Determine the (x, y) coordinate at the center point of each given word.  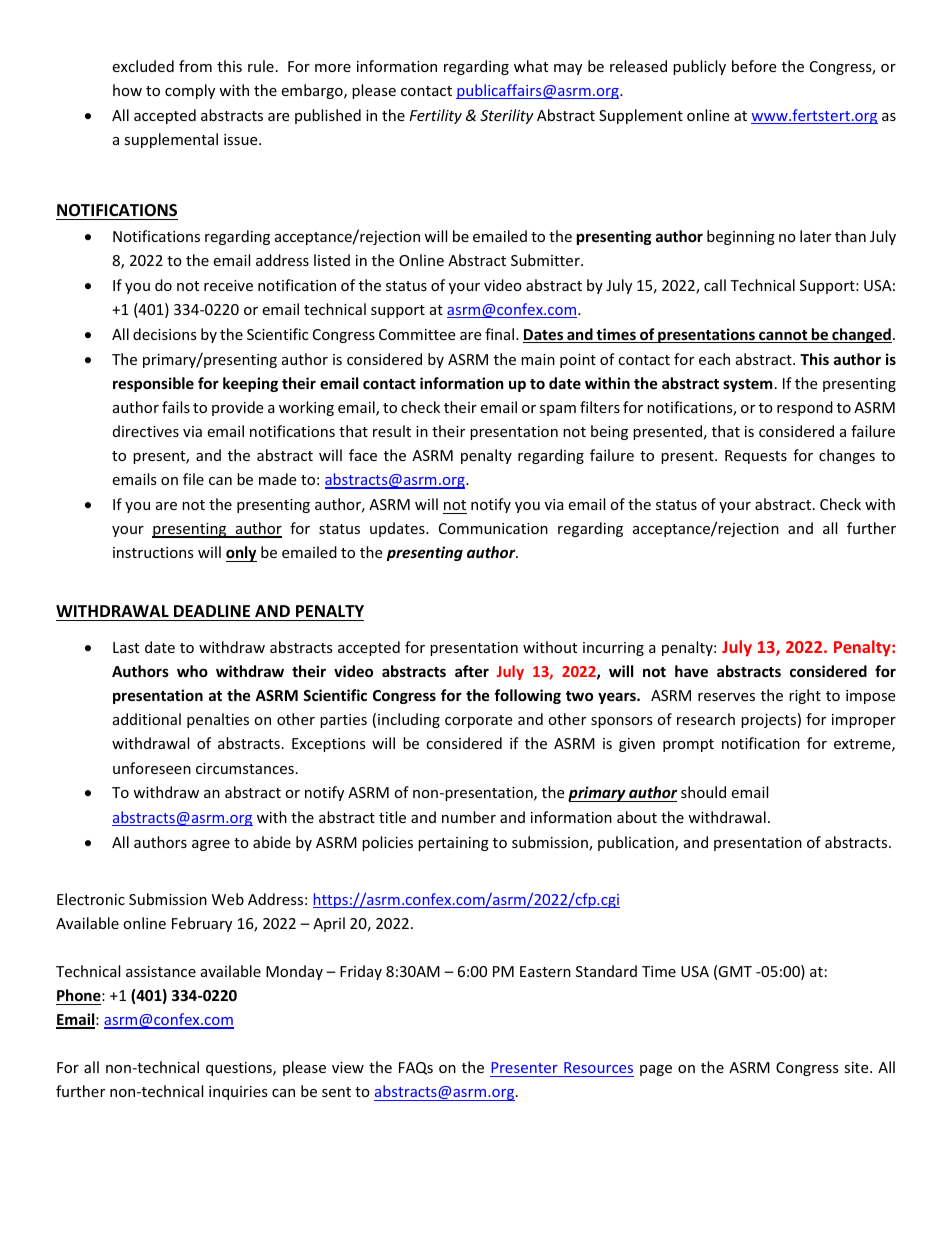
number (469, 817)
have (691, 671)
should (703, 792)
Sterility (507, 116)
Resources (598, 1067)
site (857, 1067)
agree (211, 845)
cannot (783, 336)
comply (190, 91)
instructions (153, 552)
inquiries (238, 1093)
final (501, 334)
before (754, 66)
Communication (493, 528)
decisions (165, 334)
